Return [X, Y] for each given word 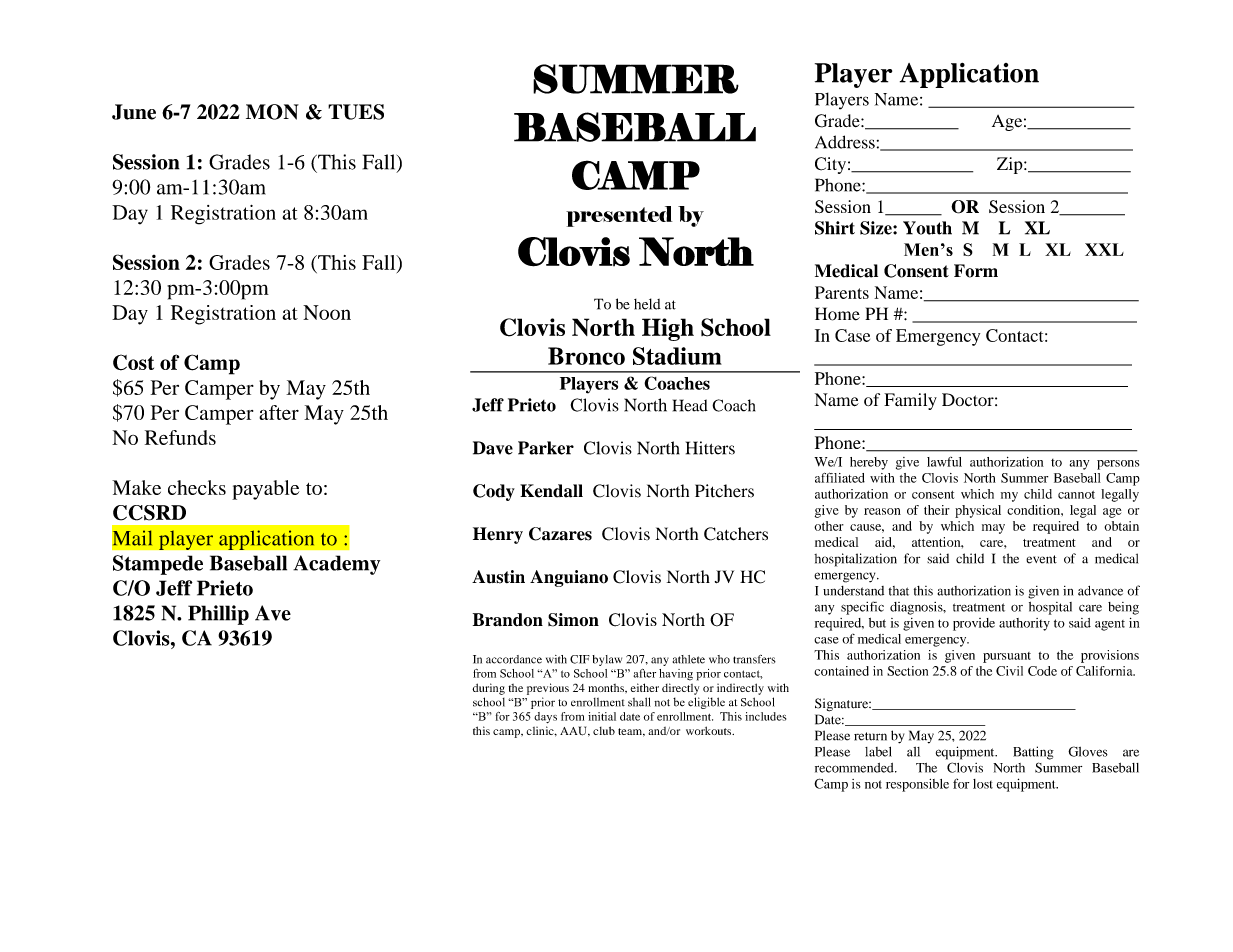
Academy [336, 565]
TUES [356, 112]
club [604, 730]
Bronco [586, 356]
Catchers [736, 534]
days [545, 717]
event [1041, 559]
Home [837, 314]
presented [619, 216]
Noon [327, 312]
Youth [927, 228]
